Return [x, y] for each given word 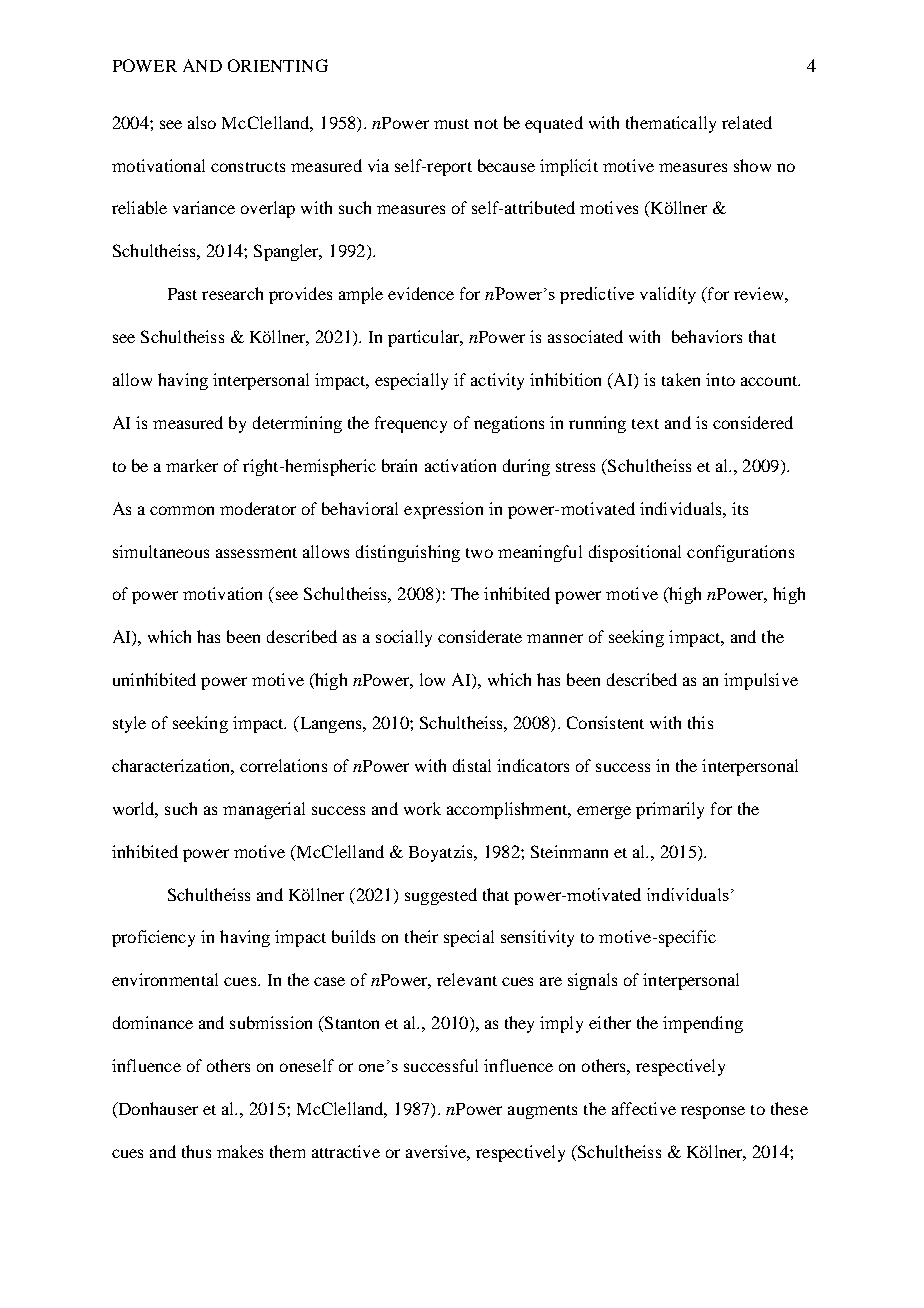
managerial [264, 810]
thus [196, 1151]
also [202, 122]
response [713, 1112]
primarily [670, 810]
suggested [441, 896]
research [232, 293]
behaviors [707, 336]
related [747, 122]
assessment [256, 553]
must [451, 124]
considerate [480, 636]
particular [425, 338]
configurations [740, 553]
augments [542, 1112]
